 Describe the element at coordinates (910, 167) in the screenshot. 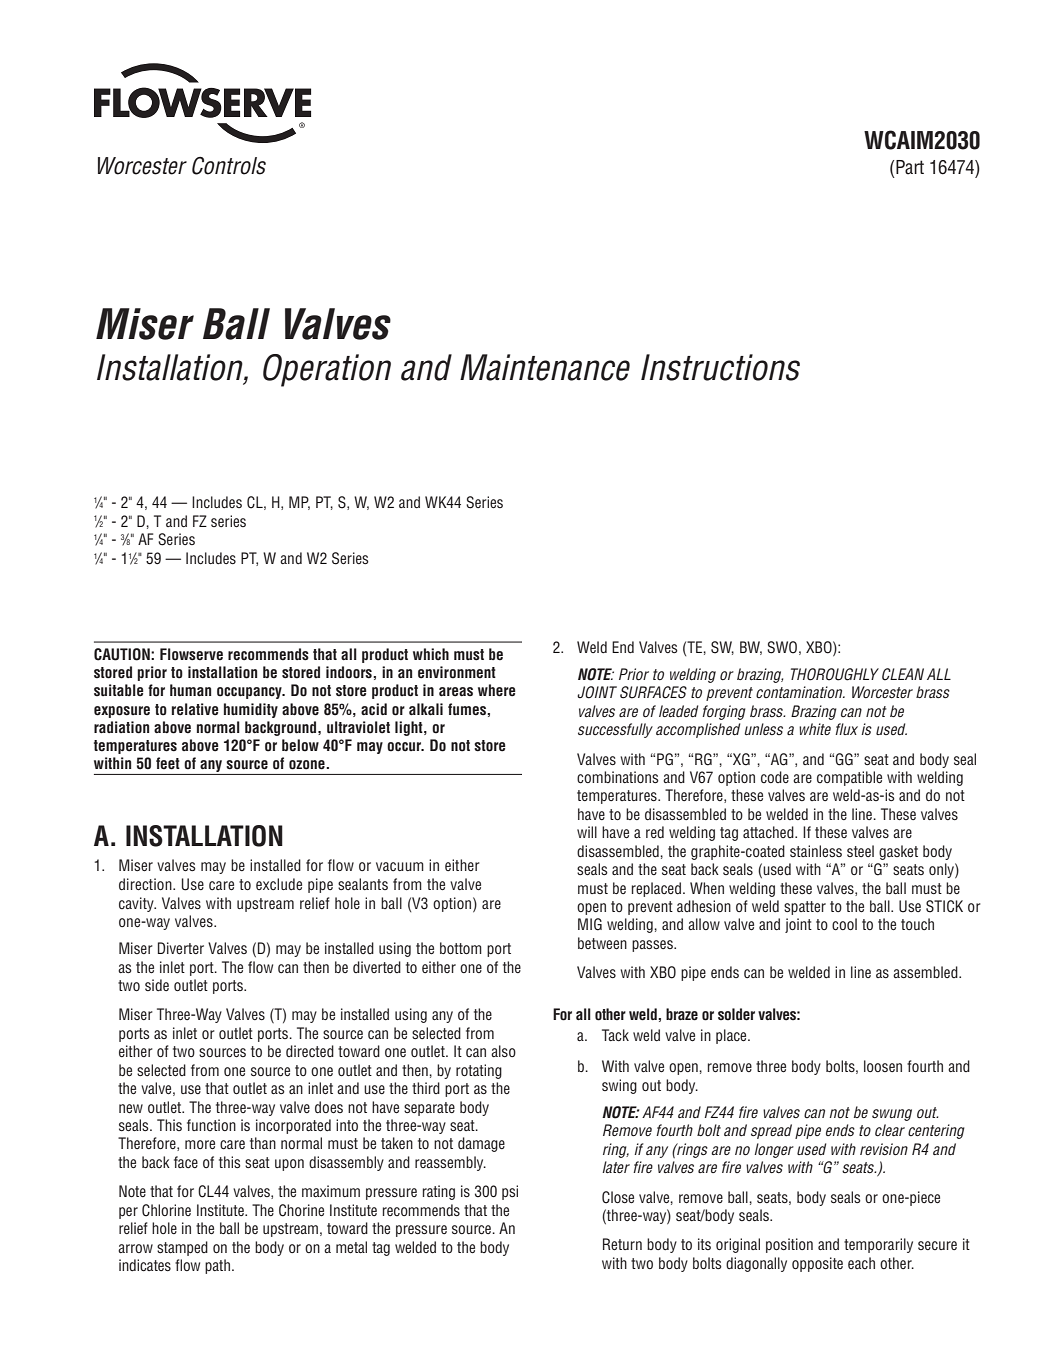

I see `Part` at that location.
